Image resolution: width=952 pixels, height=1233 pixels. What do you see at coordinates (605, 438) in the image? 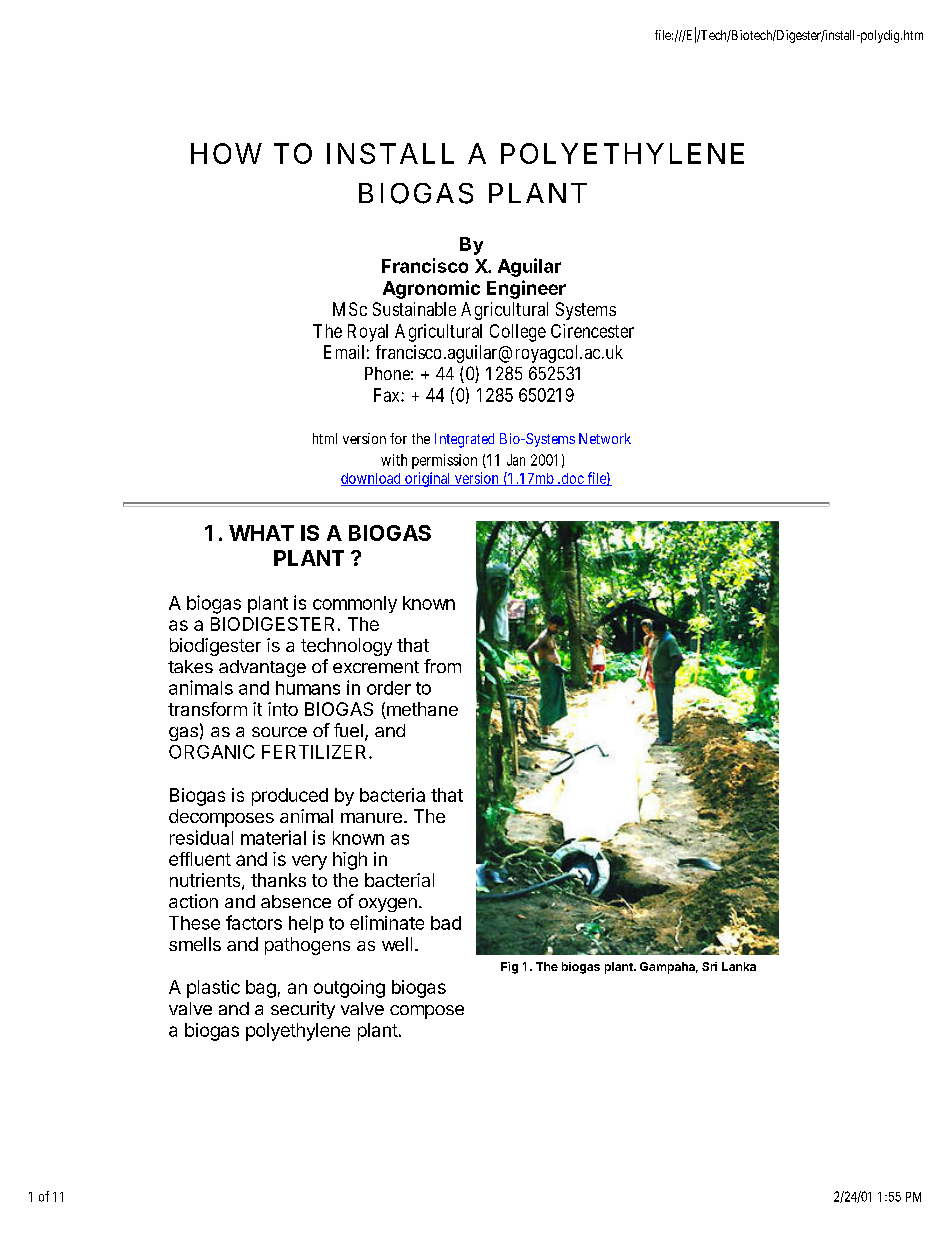
I see `Network` at bounding box center [605, 438].
